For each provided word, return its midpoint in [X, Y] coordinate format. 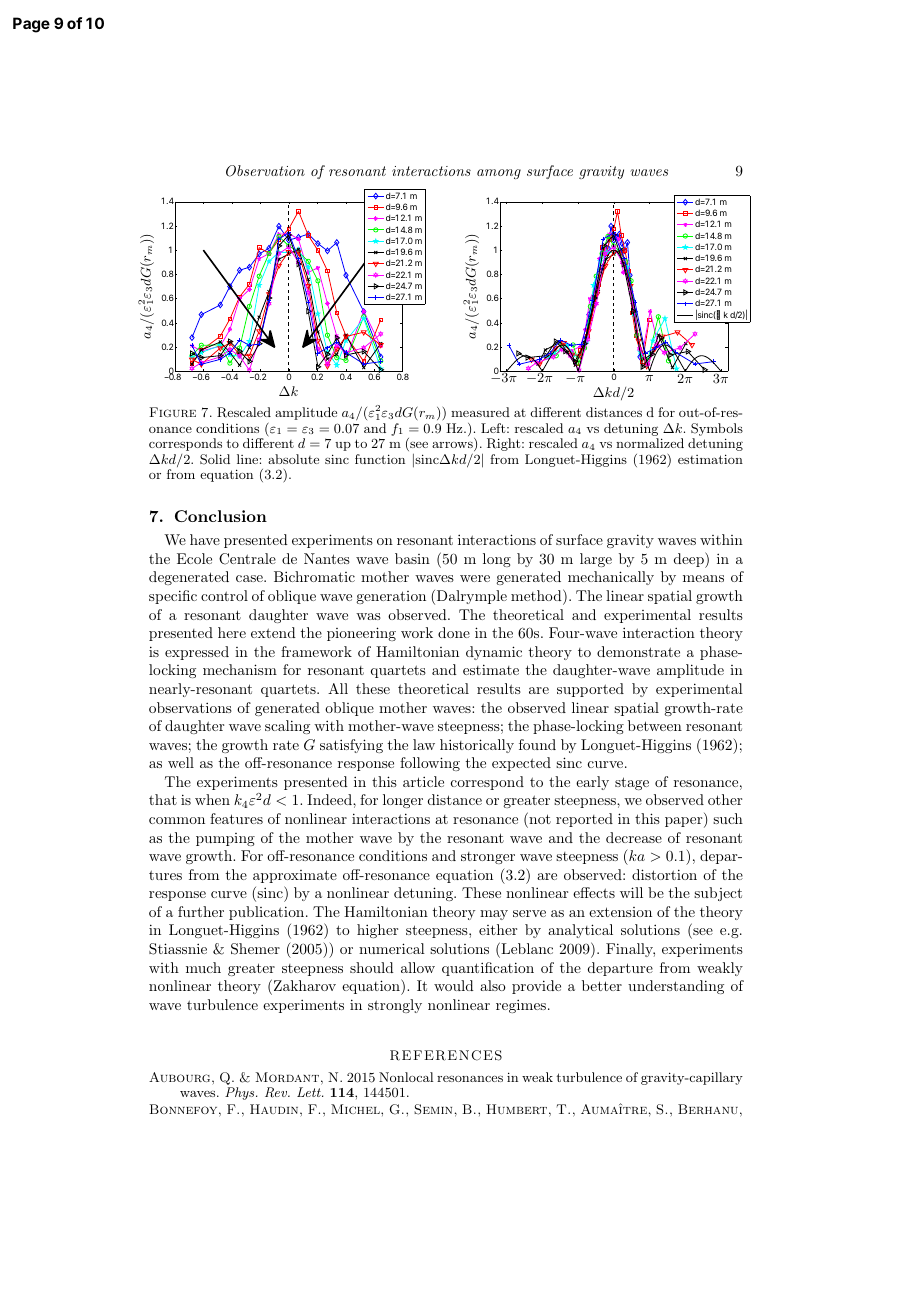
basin [412, 558]
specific [173, 597]
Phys [241, 1093]
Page [31, 25]
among [499, 174]
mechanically [611, 578]
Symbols [717, 429]
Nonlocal [406, 1077]
